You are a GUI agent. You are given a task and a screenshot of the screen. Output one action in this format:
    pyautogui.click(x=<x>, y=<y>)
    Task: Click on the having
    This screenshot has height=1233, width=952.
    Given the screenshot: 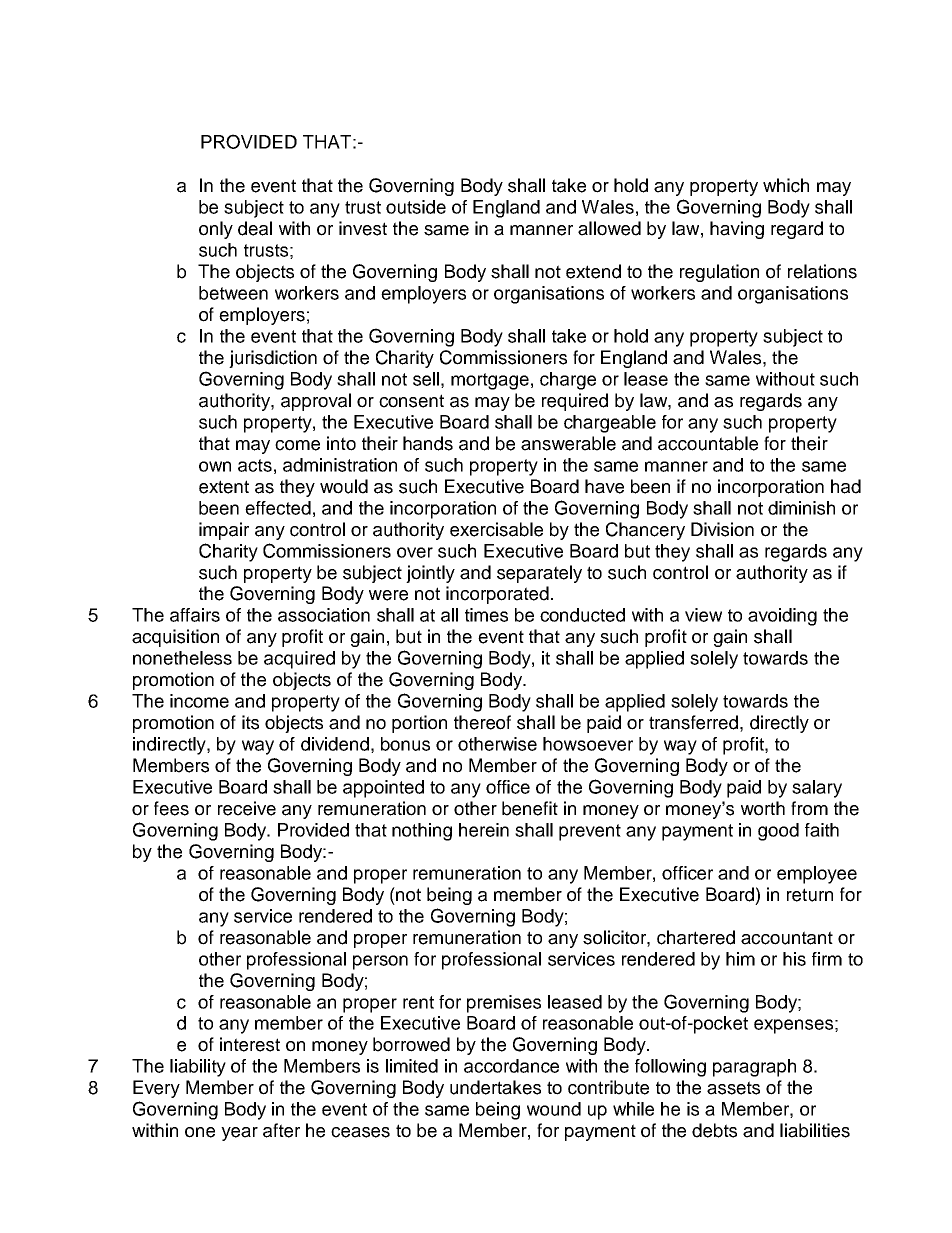 What is the action you would take?
    pyautogui.click(x=737, y=230)
